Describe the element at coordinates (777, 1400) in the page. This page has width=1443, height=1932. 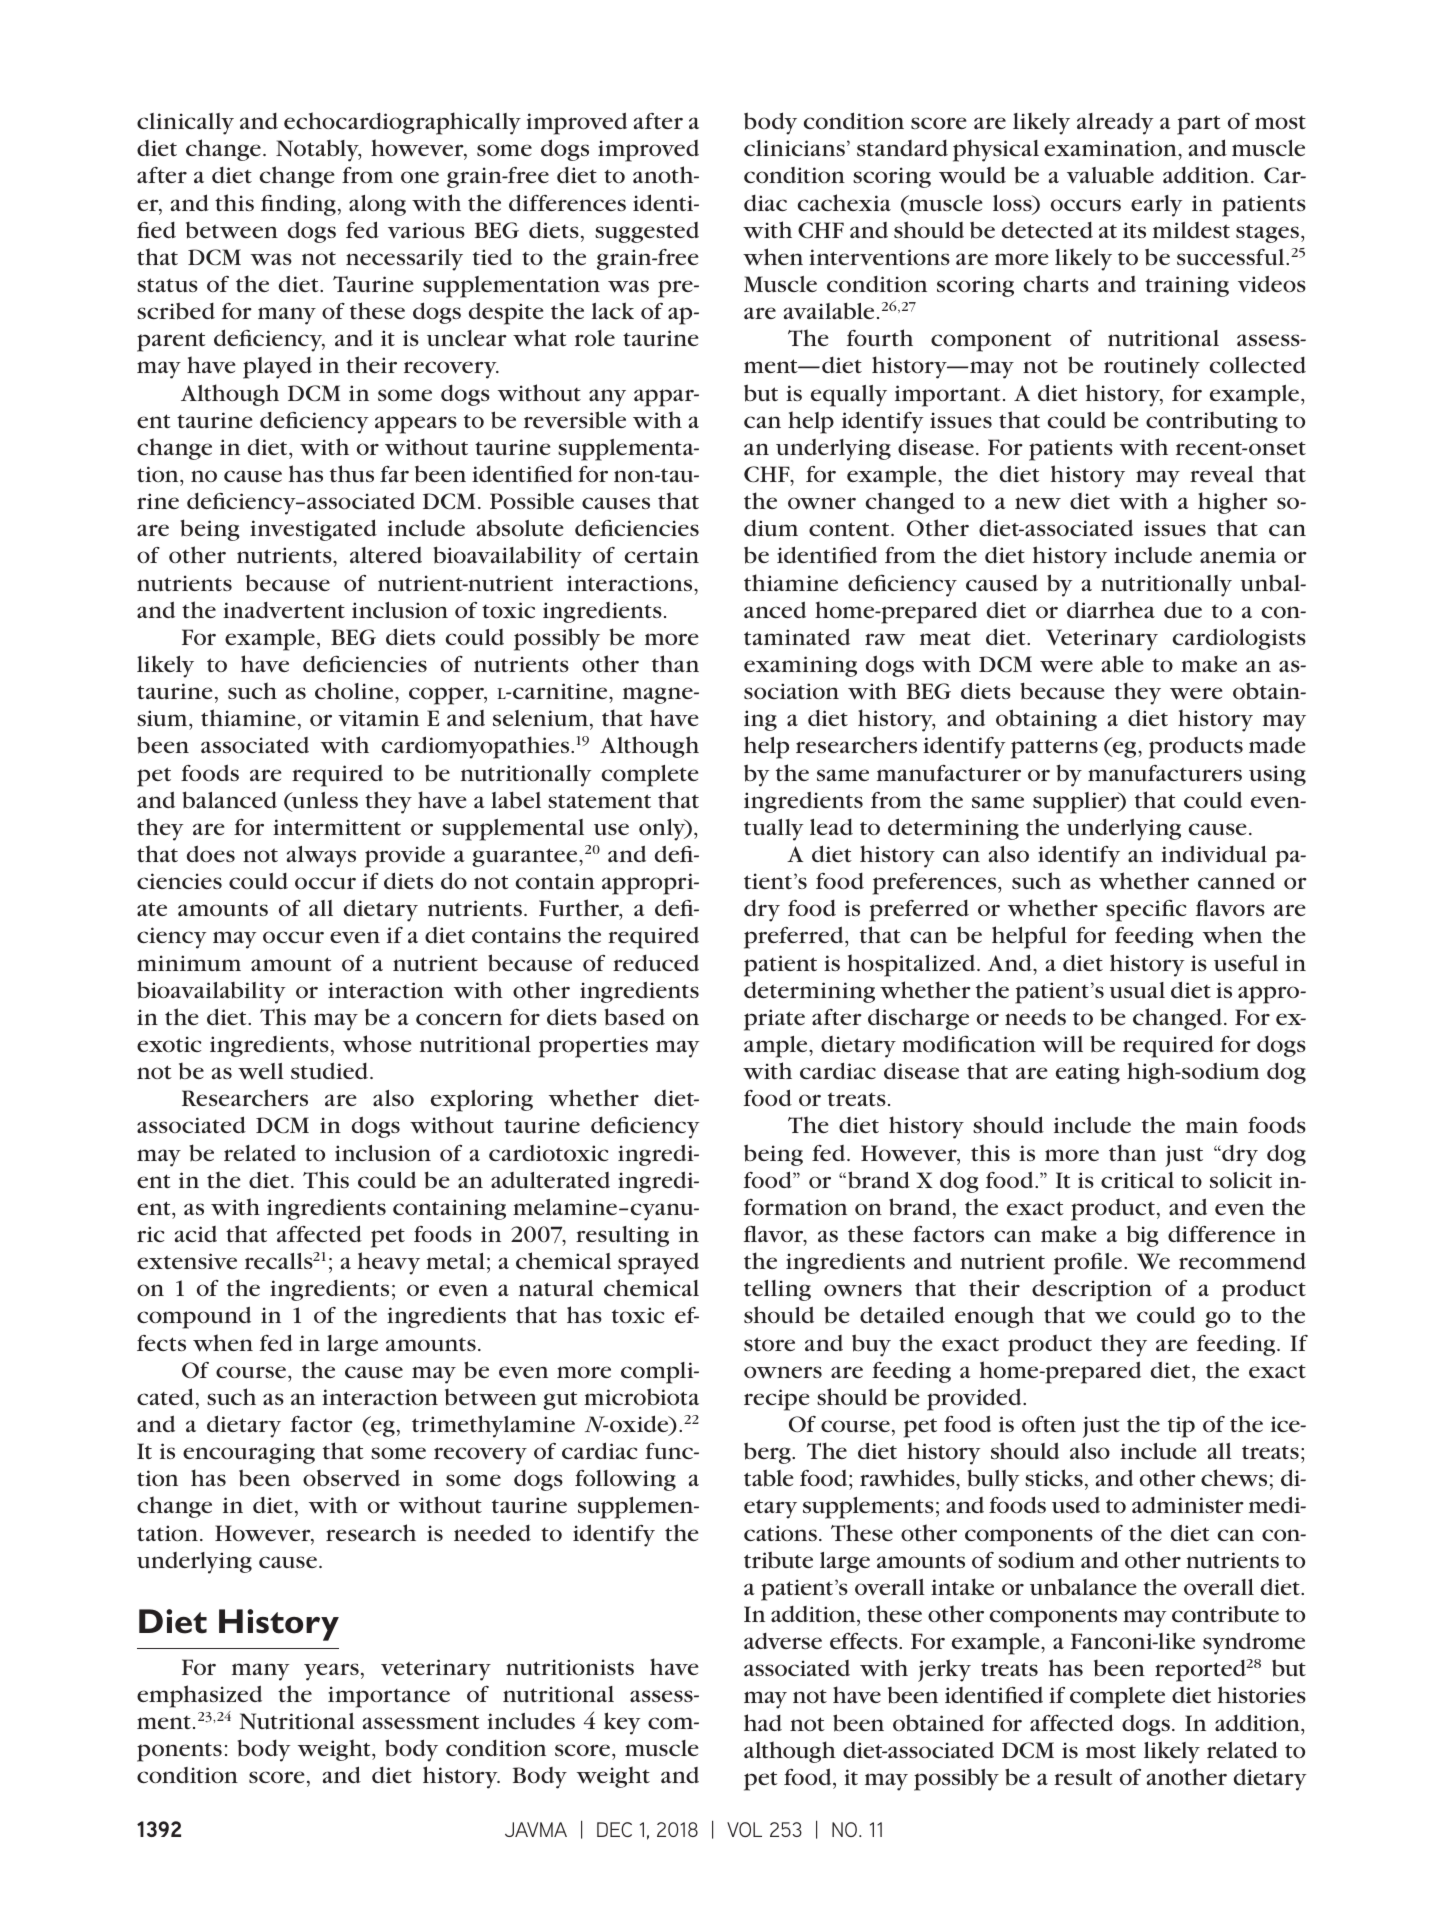
I see `recipe` at that location.
